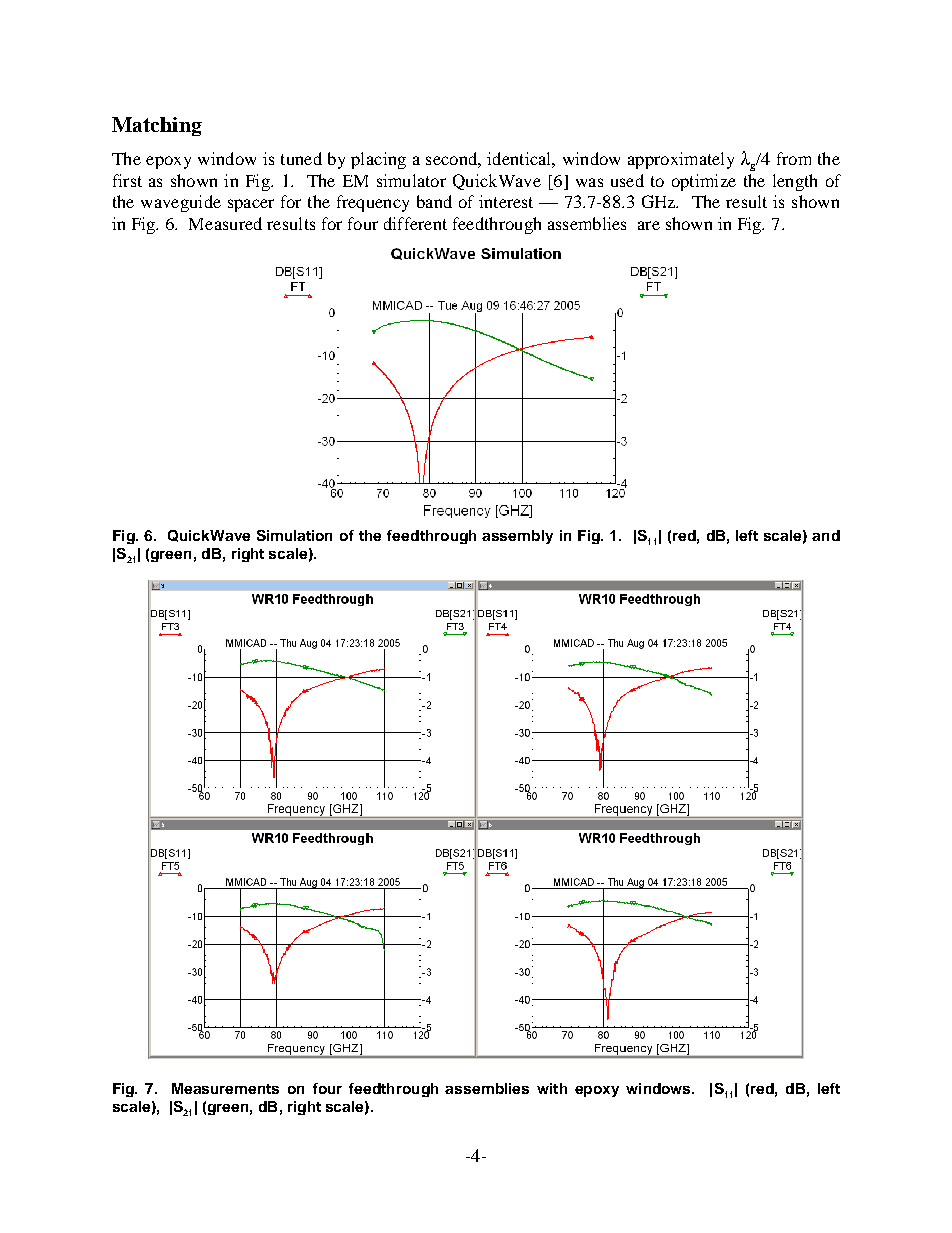 This page has width=952, height=1233. Describe the element at coordinates (517, 537) in the page. I see `assembly` at that location.
